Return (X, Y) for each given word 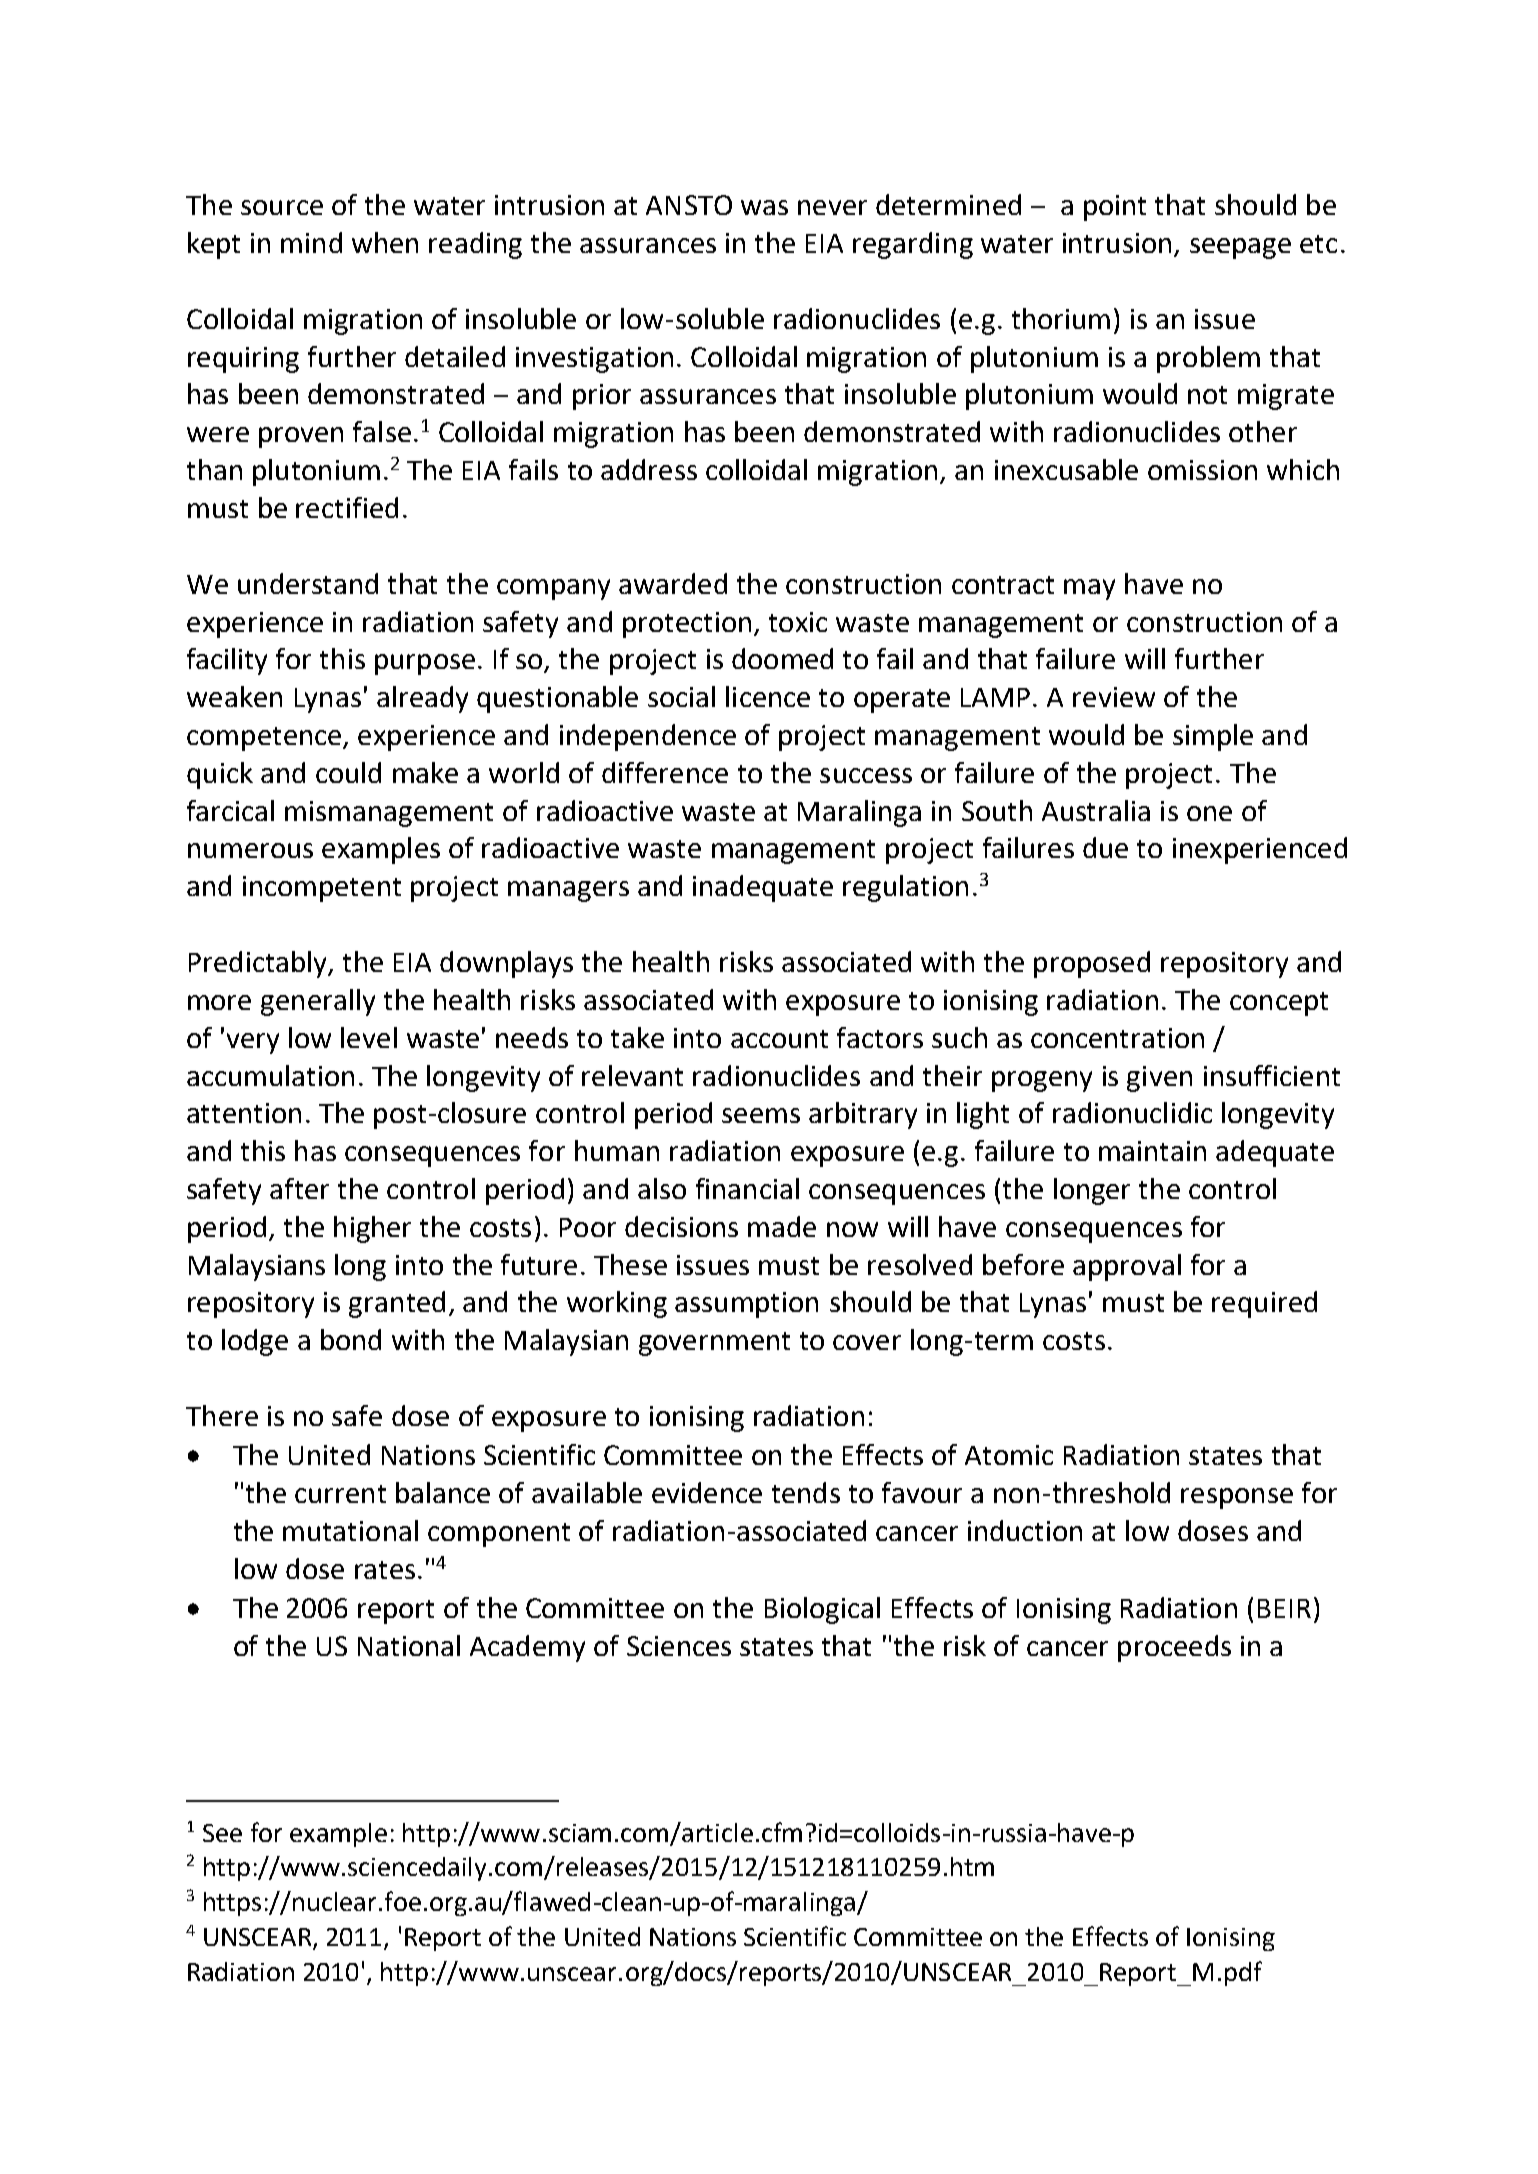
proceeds (1174, 1648)
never (832, 207)
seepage (1240, 248)
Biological (822, 1610)
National (409, 1645)
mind (311, 242)
